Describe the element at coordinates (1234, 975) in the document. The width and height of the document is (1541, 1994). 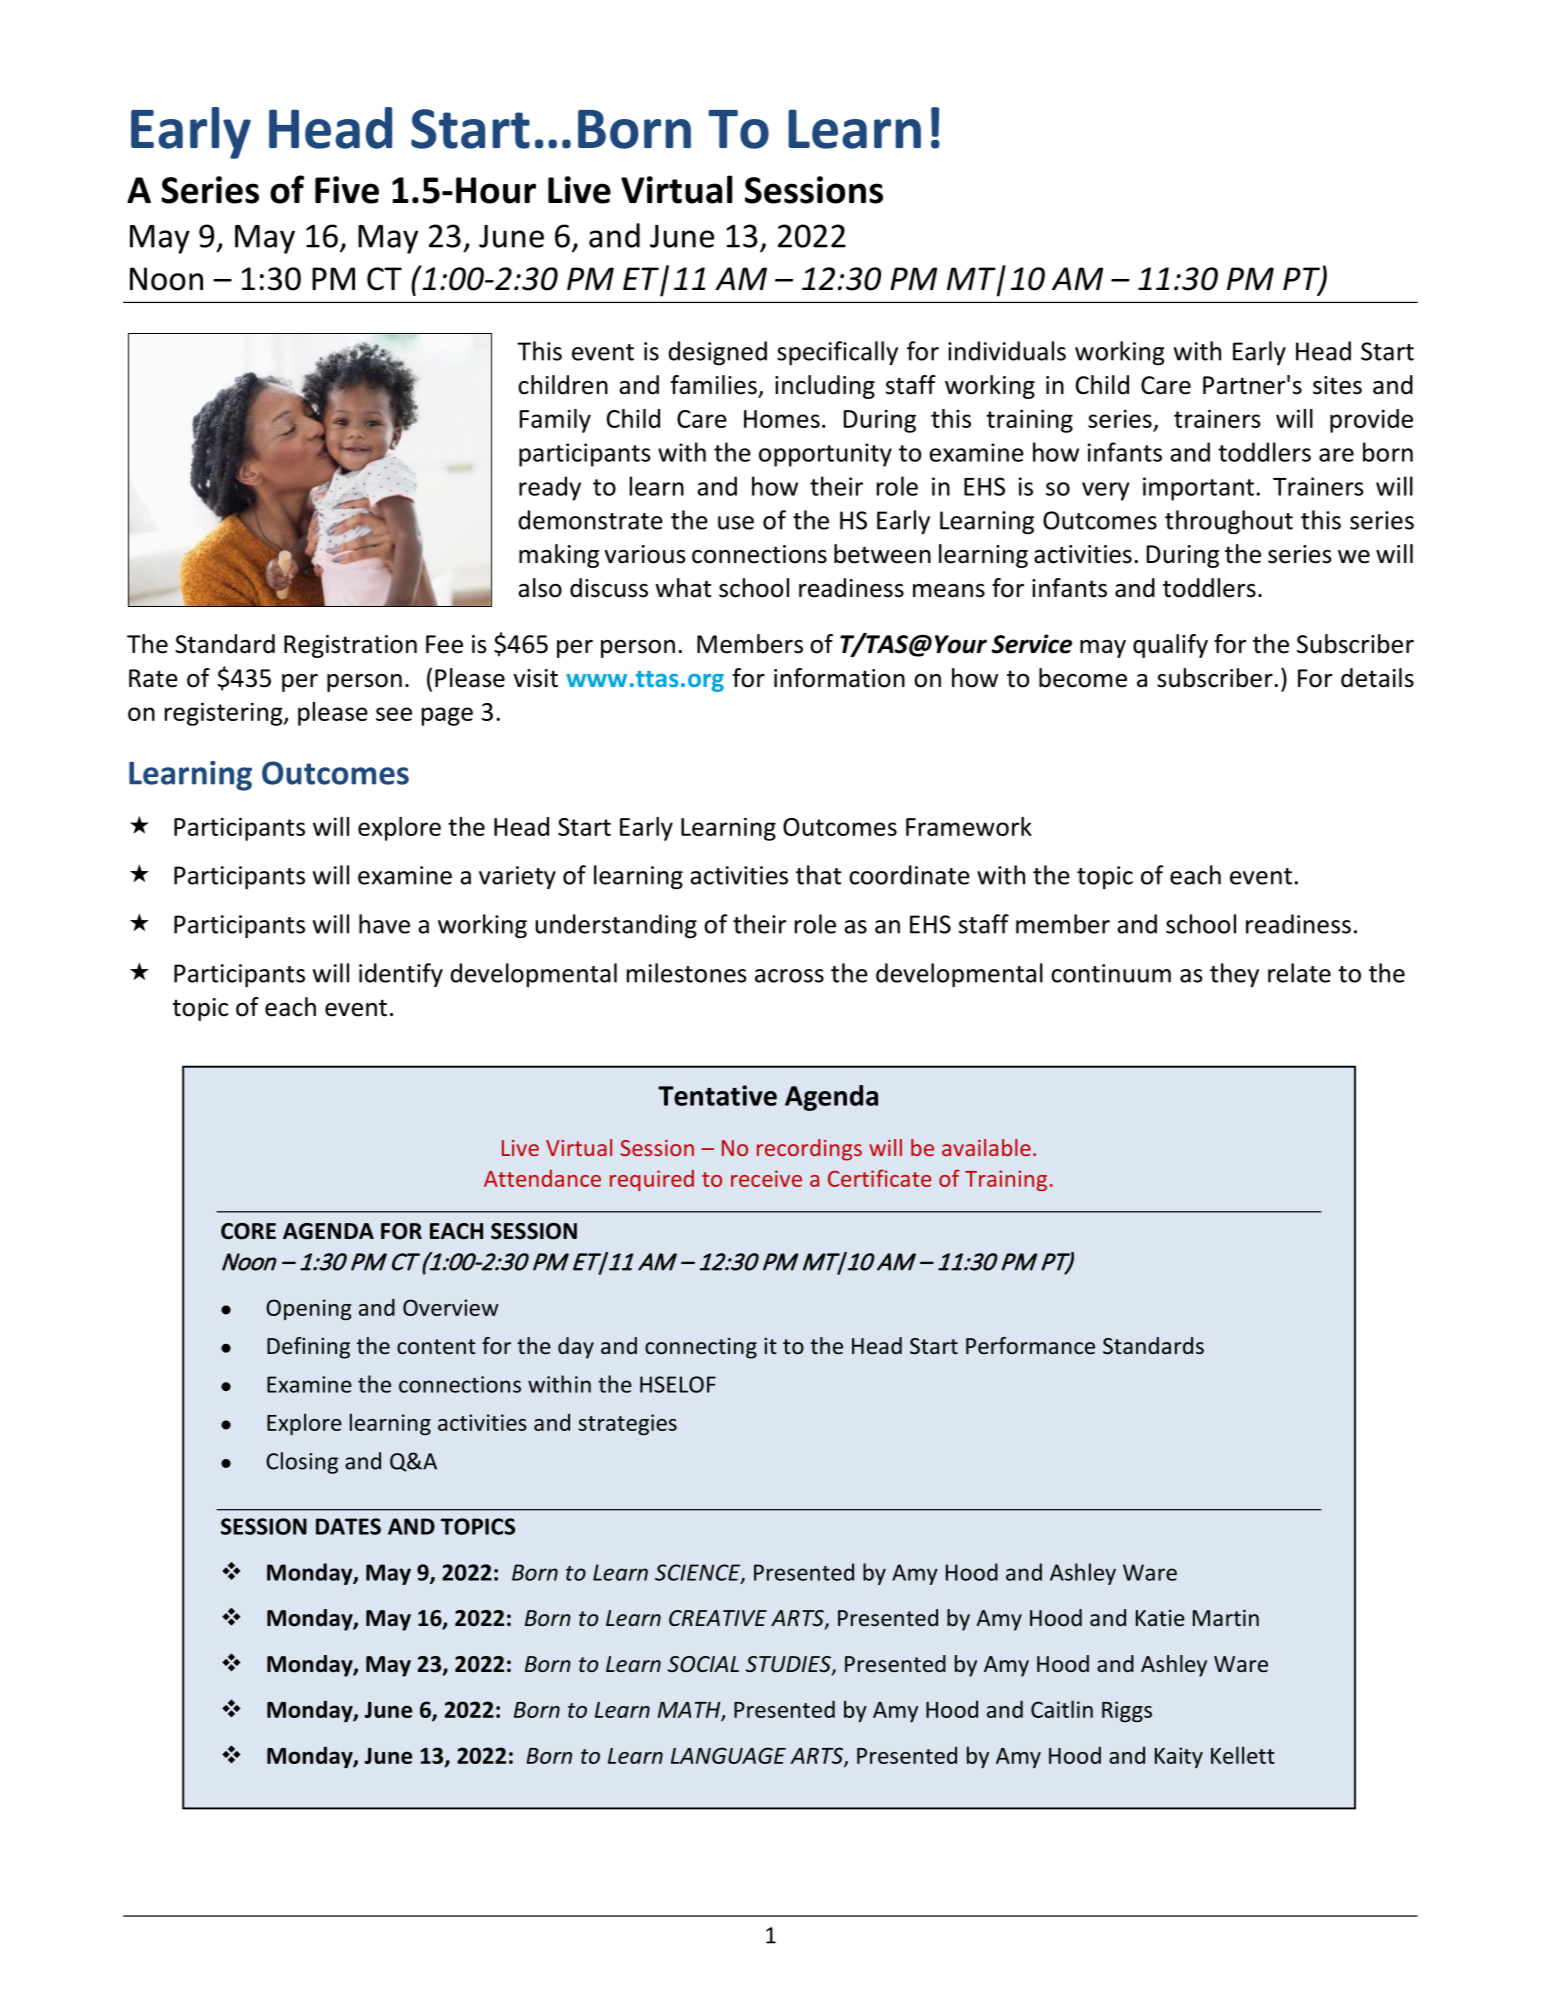
I see `they` at that location.
